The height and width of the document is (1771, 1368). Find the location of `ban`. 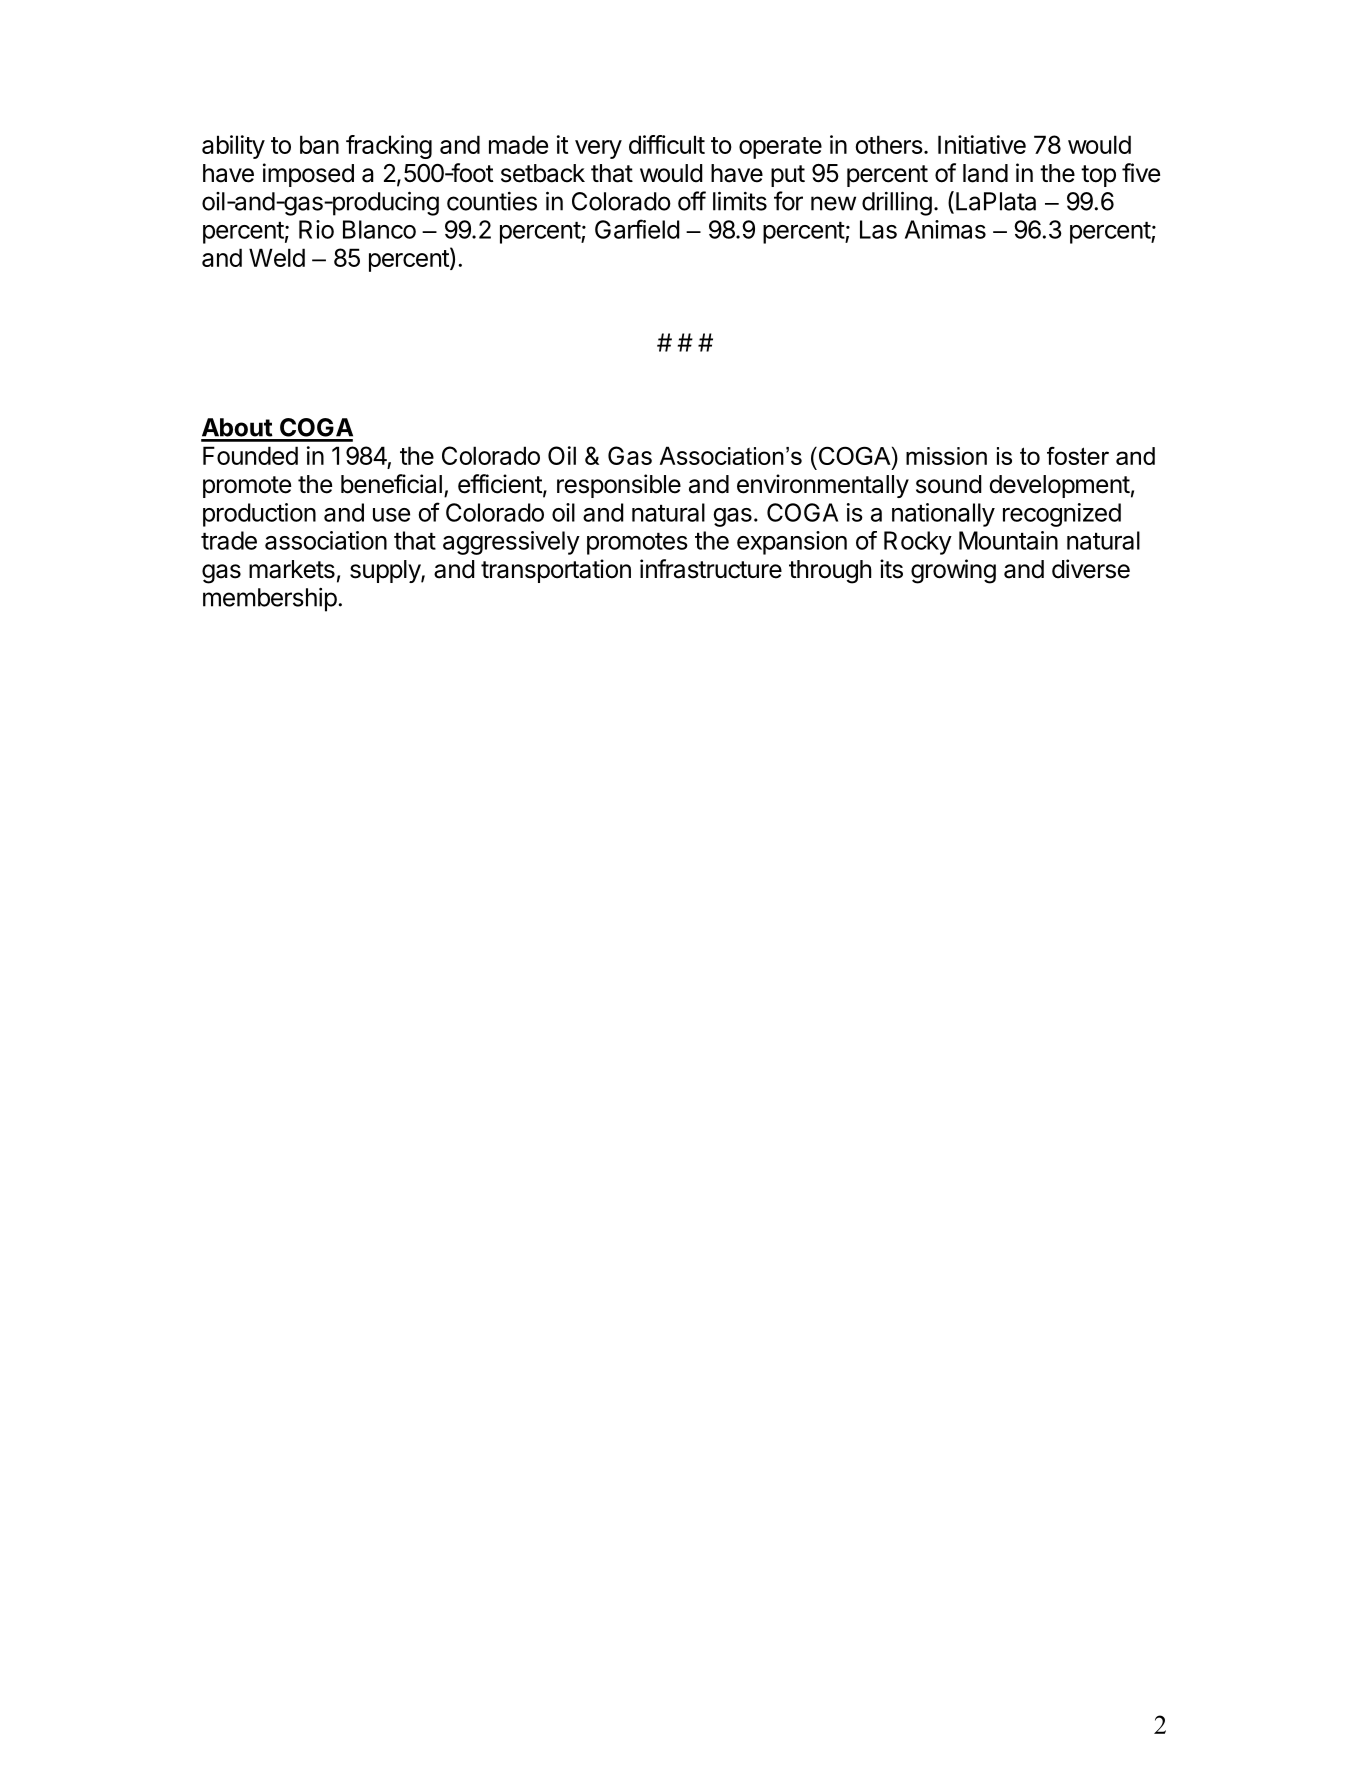

ban is located at coordinates (319, 144).
